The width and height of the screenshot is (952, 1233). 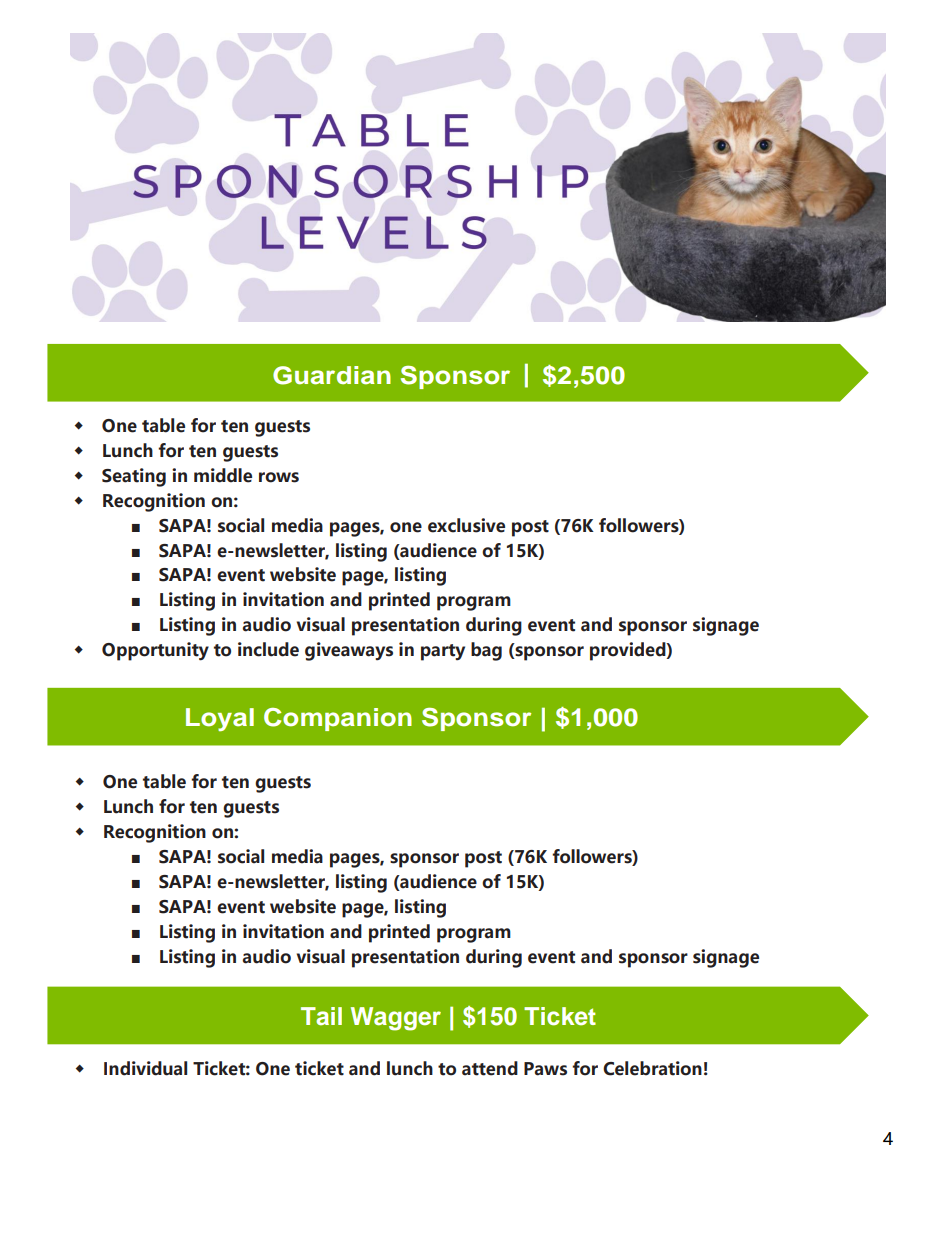 What do you see at coordinates (349, 651) in the screenshot?
I see `giveaways` at bounding box center [349, 651].
